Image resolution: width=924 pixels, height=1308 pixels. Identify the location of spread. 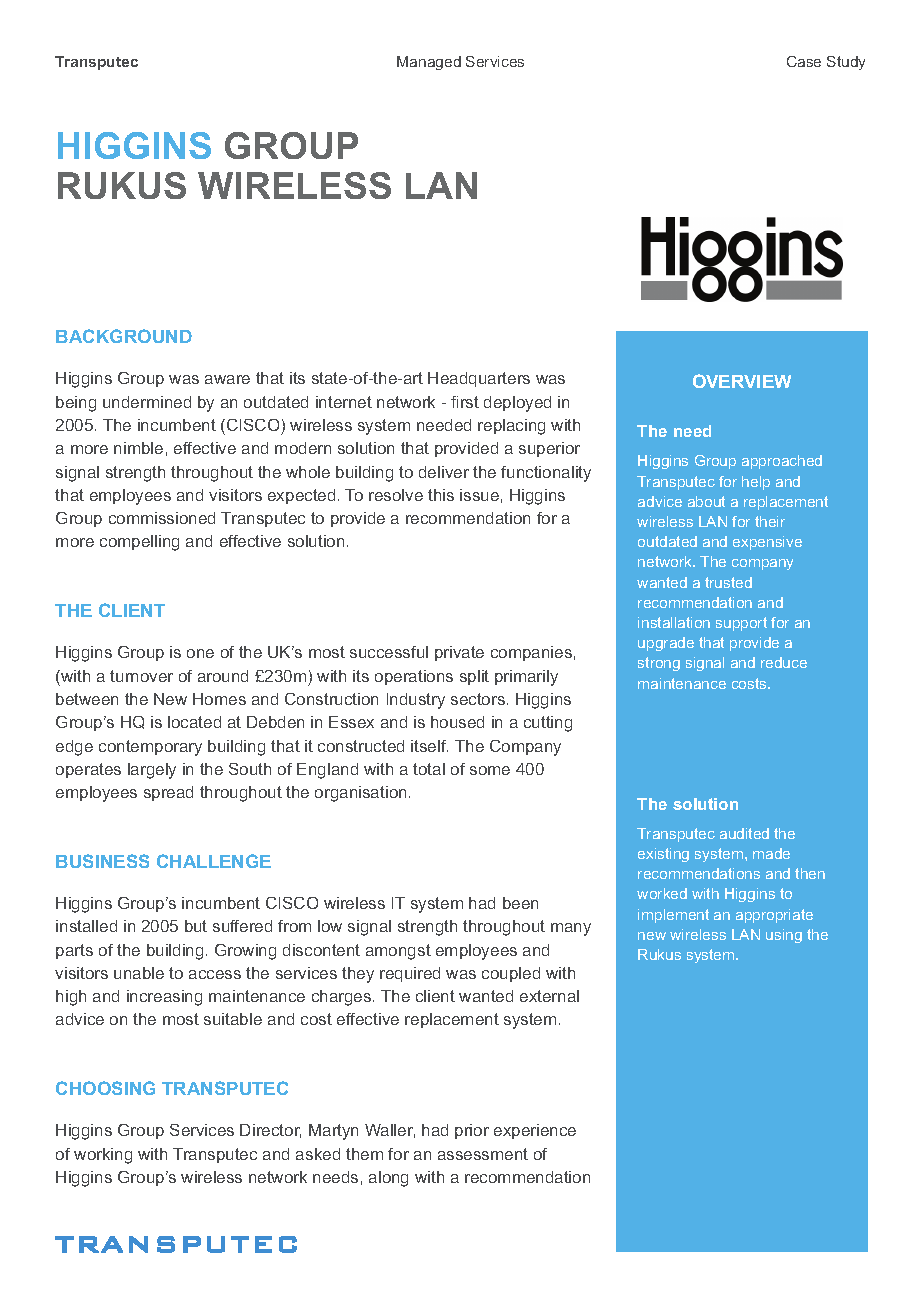
(168, 793).
